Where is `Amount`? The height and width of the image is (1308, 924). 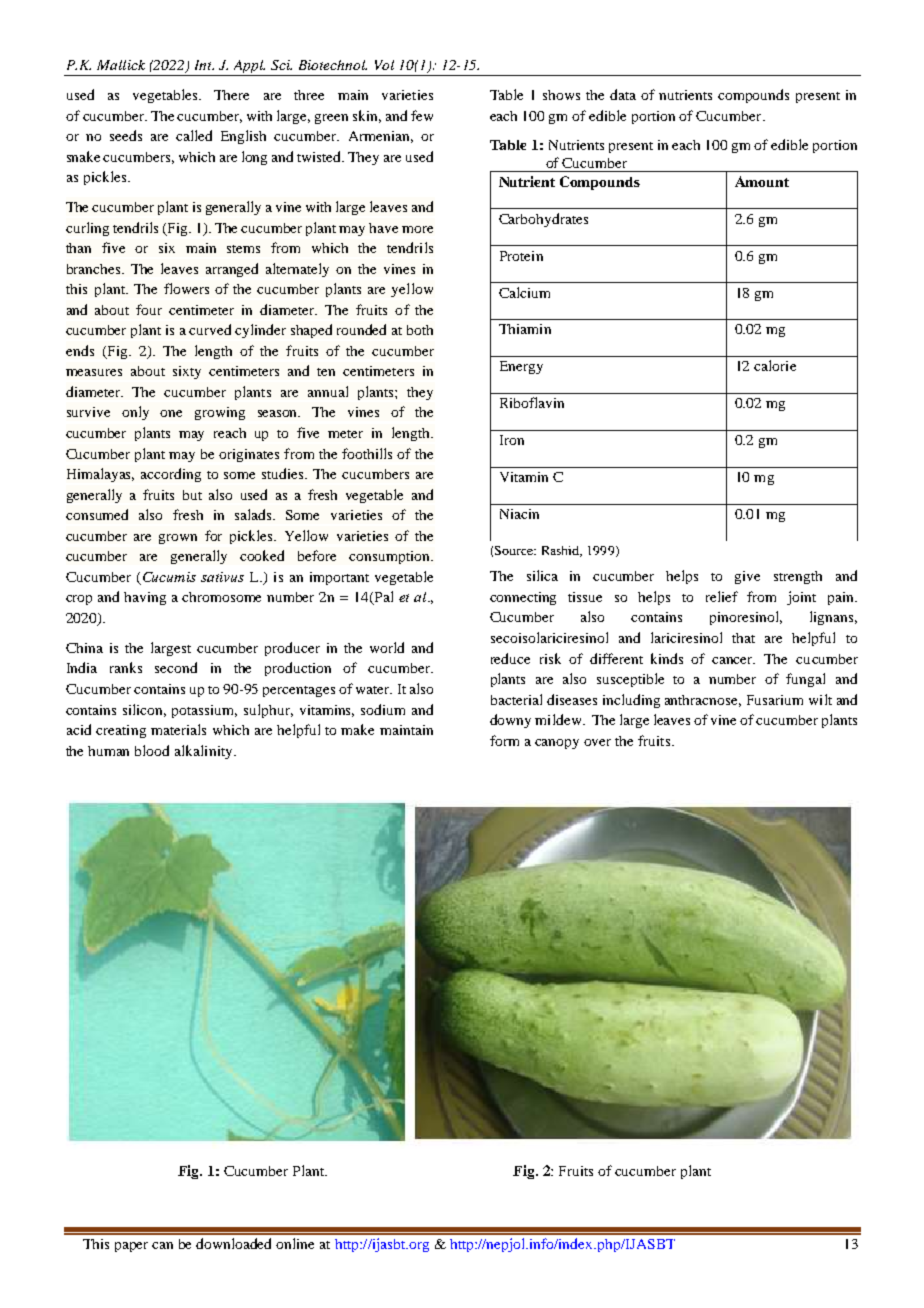 Amount is located at coordinates (762, 181).
